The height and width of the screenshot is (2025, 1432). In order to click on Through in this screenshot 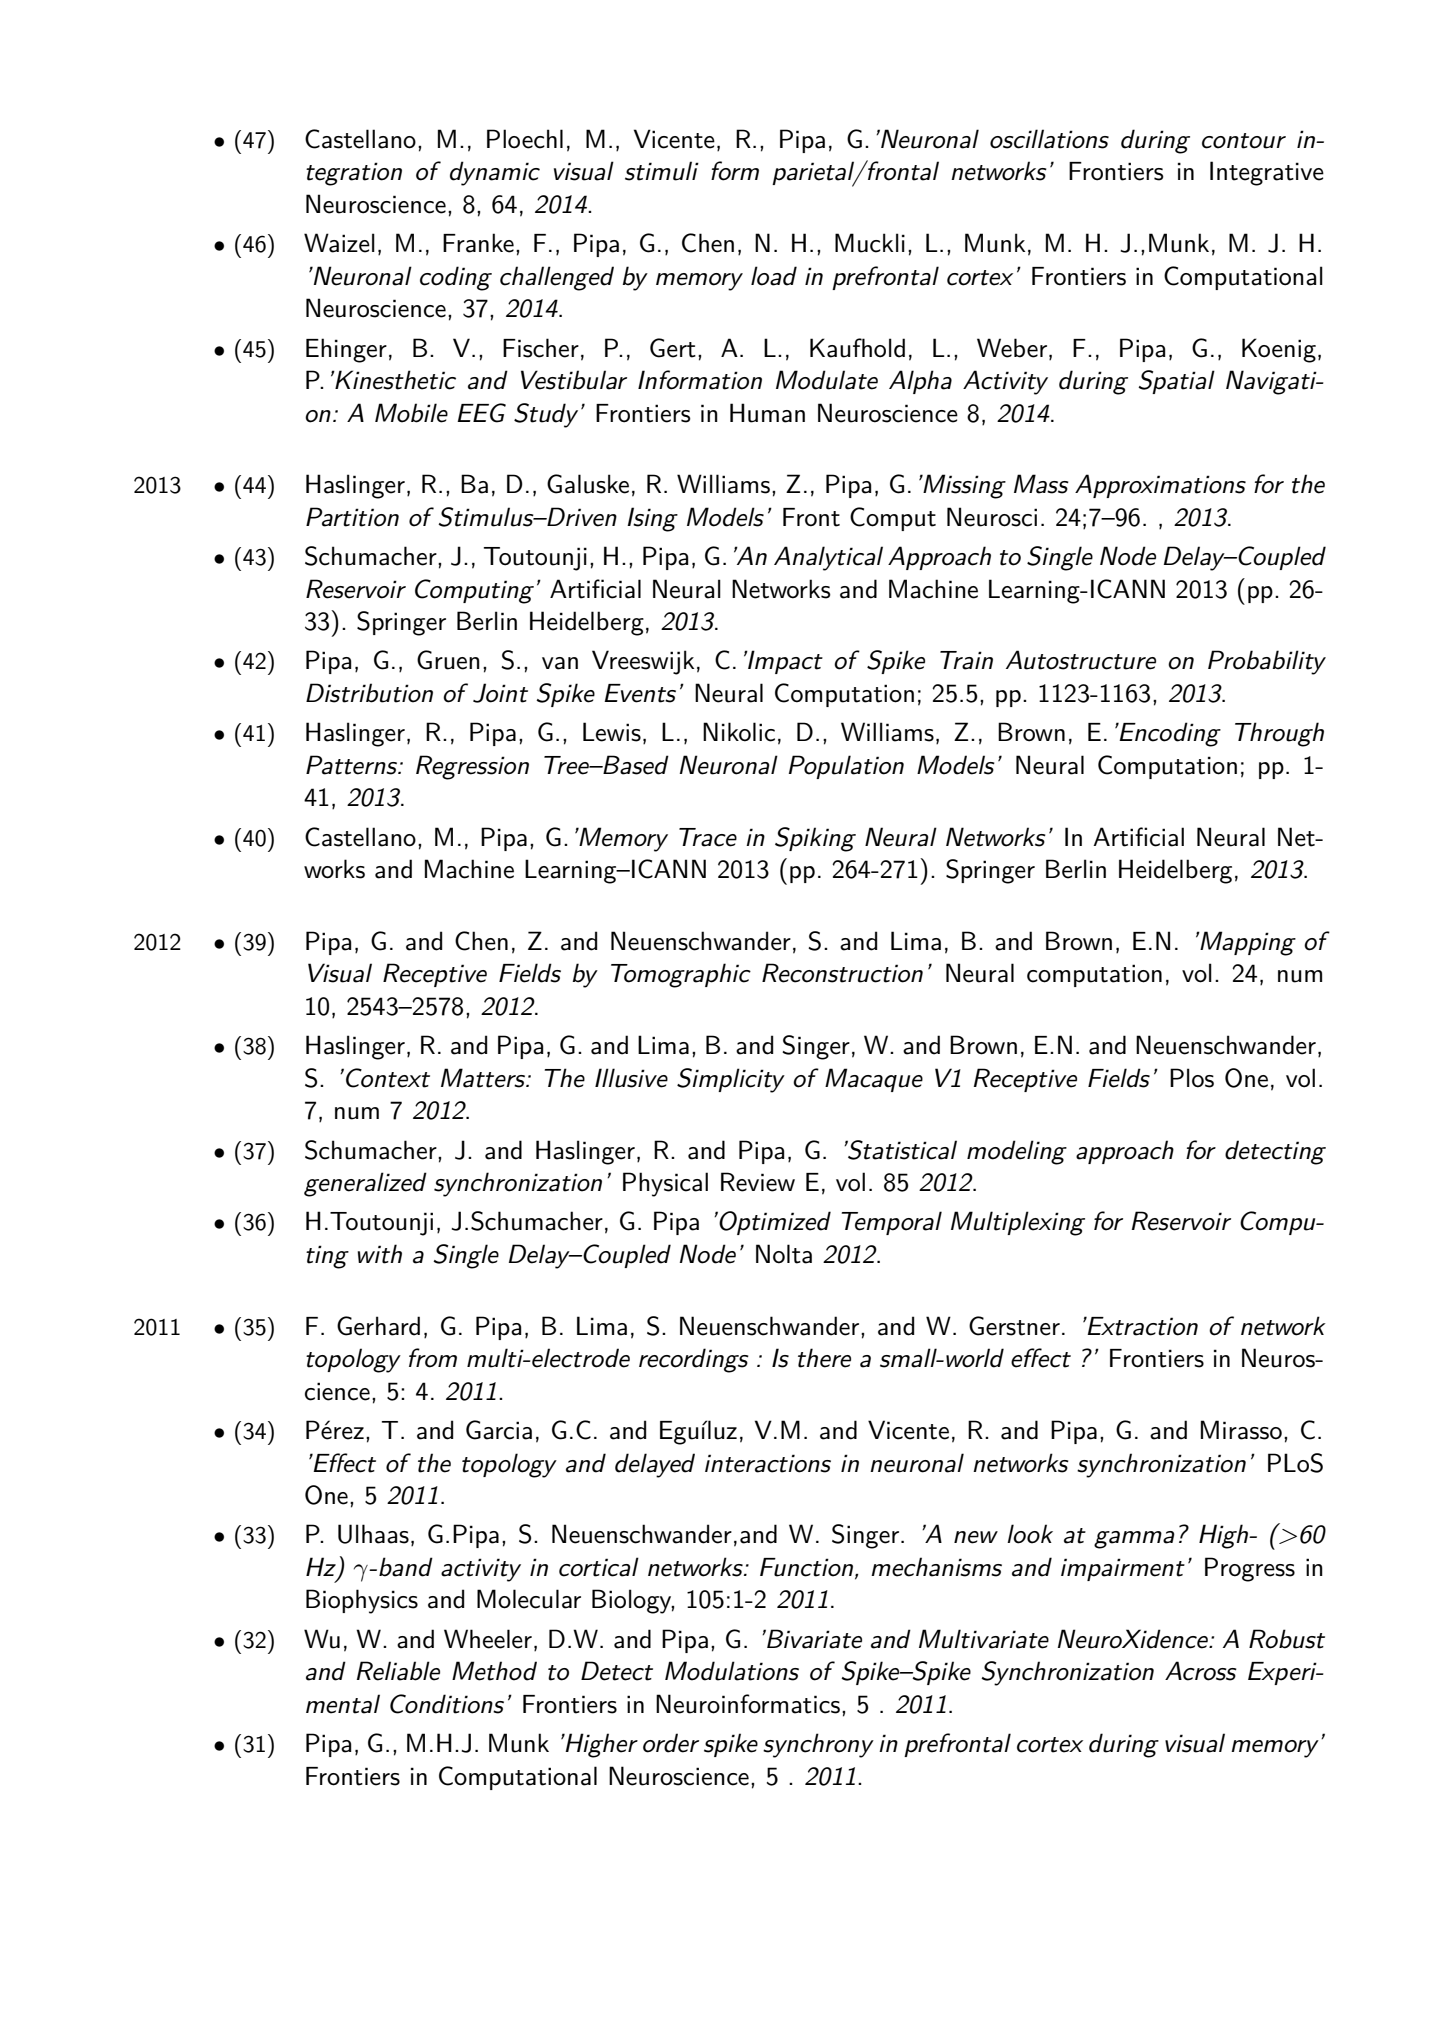, I will do `click(1279, 734)`.
